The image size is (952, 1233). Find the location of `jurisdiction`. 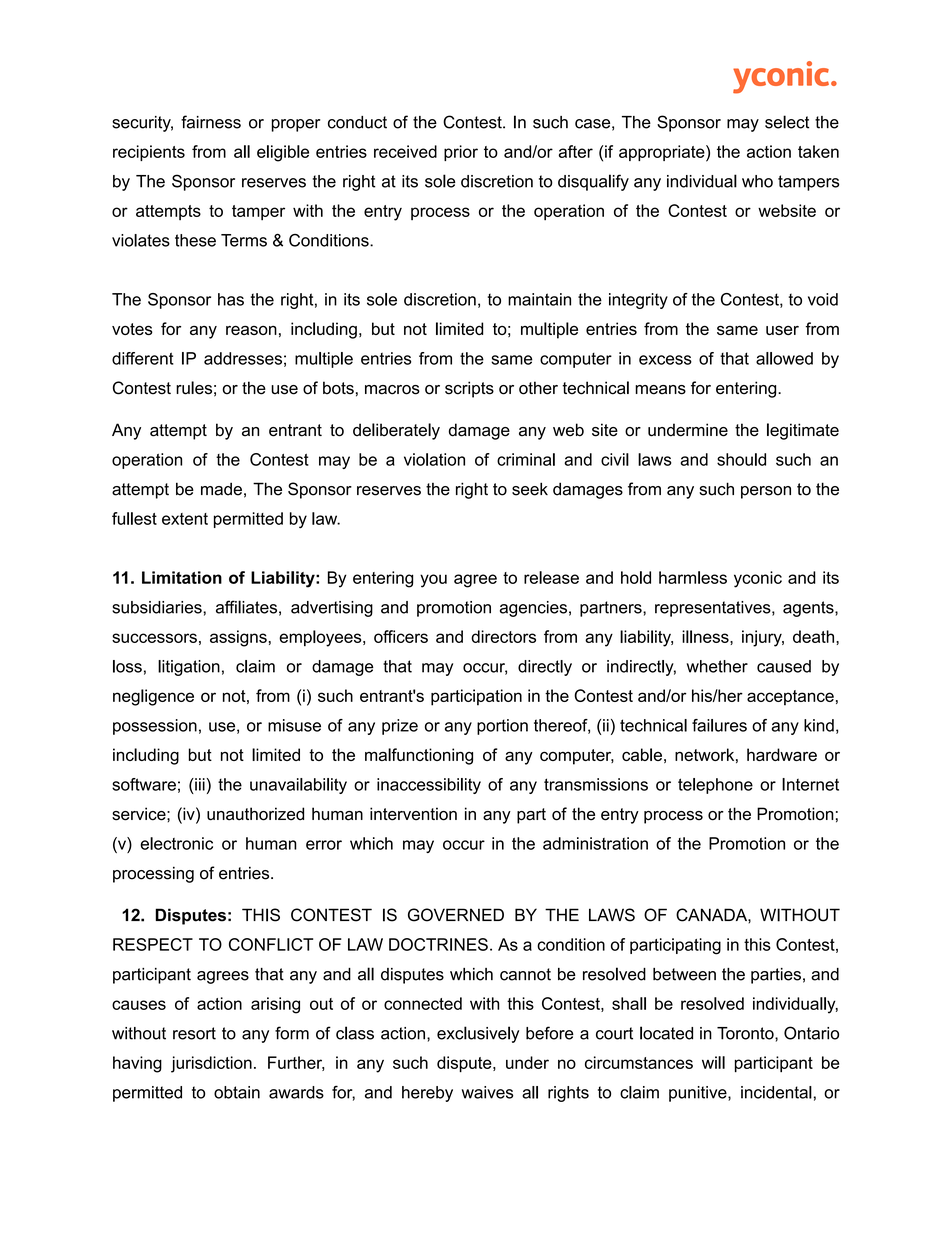

jurisdiction is located at coordinates (211, 1064).
